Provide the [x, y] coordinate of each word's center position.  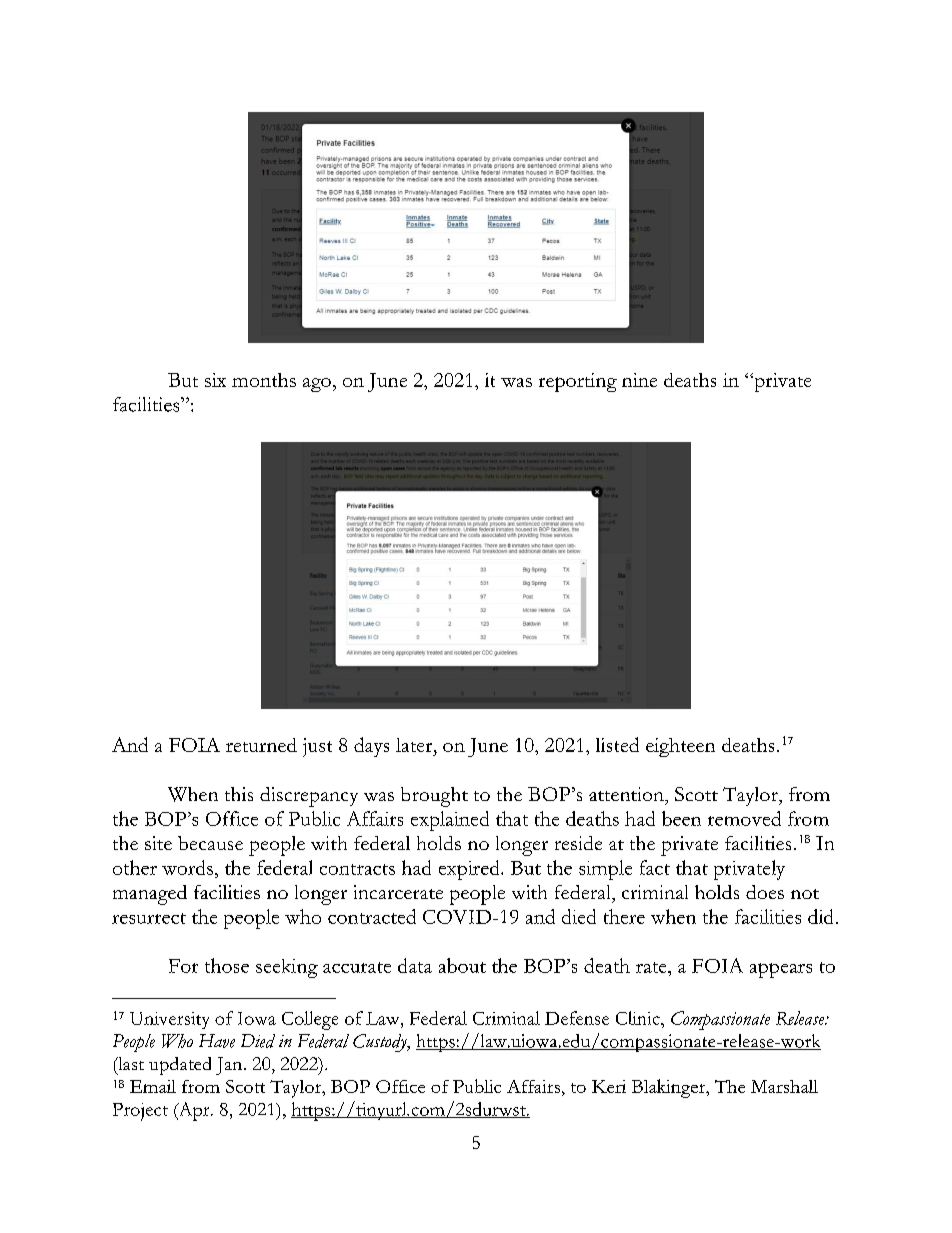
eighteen [680, 747]
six [215, 380]
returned [261, 745]
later [415, 745]
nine [639, 380]
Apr [194, 1111]
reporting [578, 382]
